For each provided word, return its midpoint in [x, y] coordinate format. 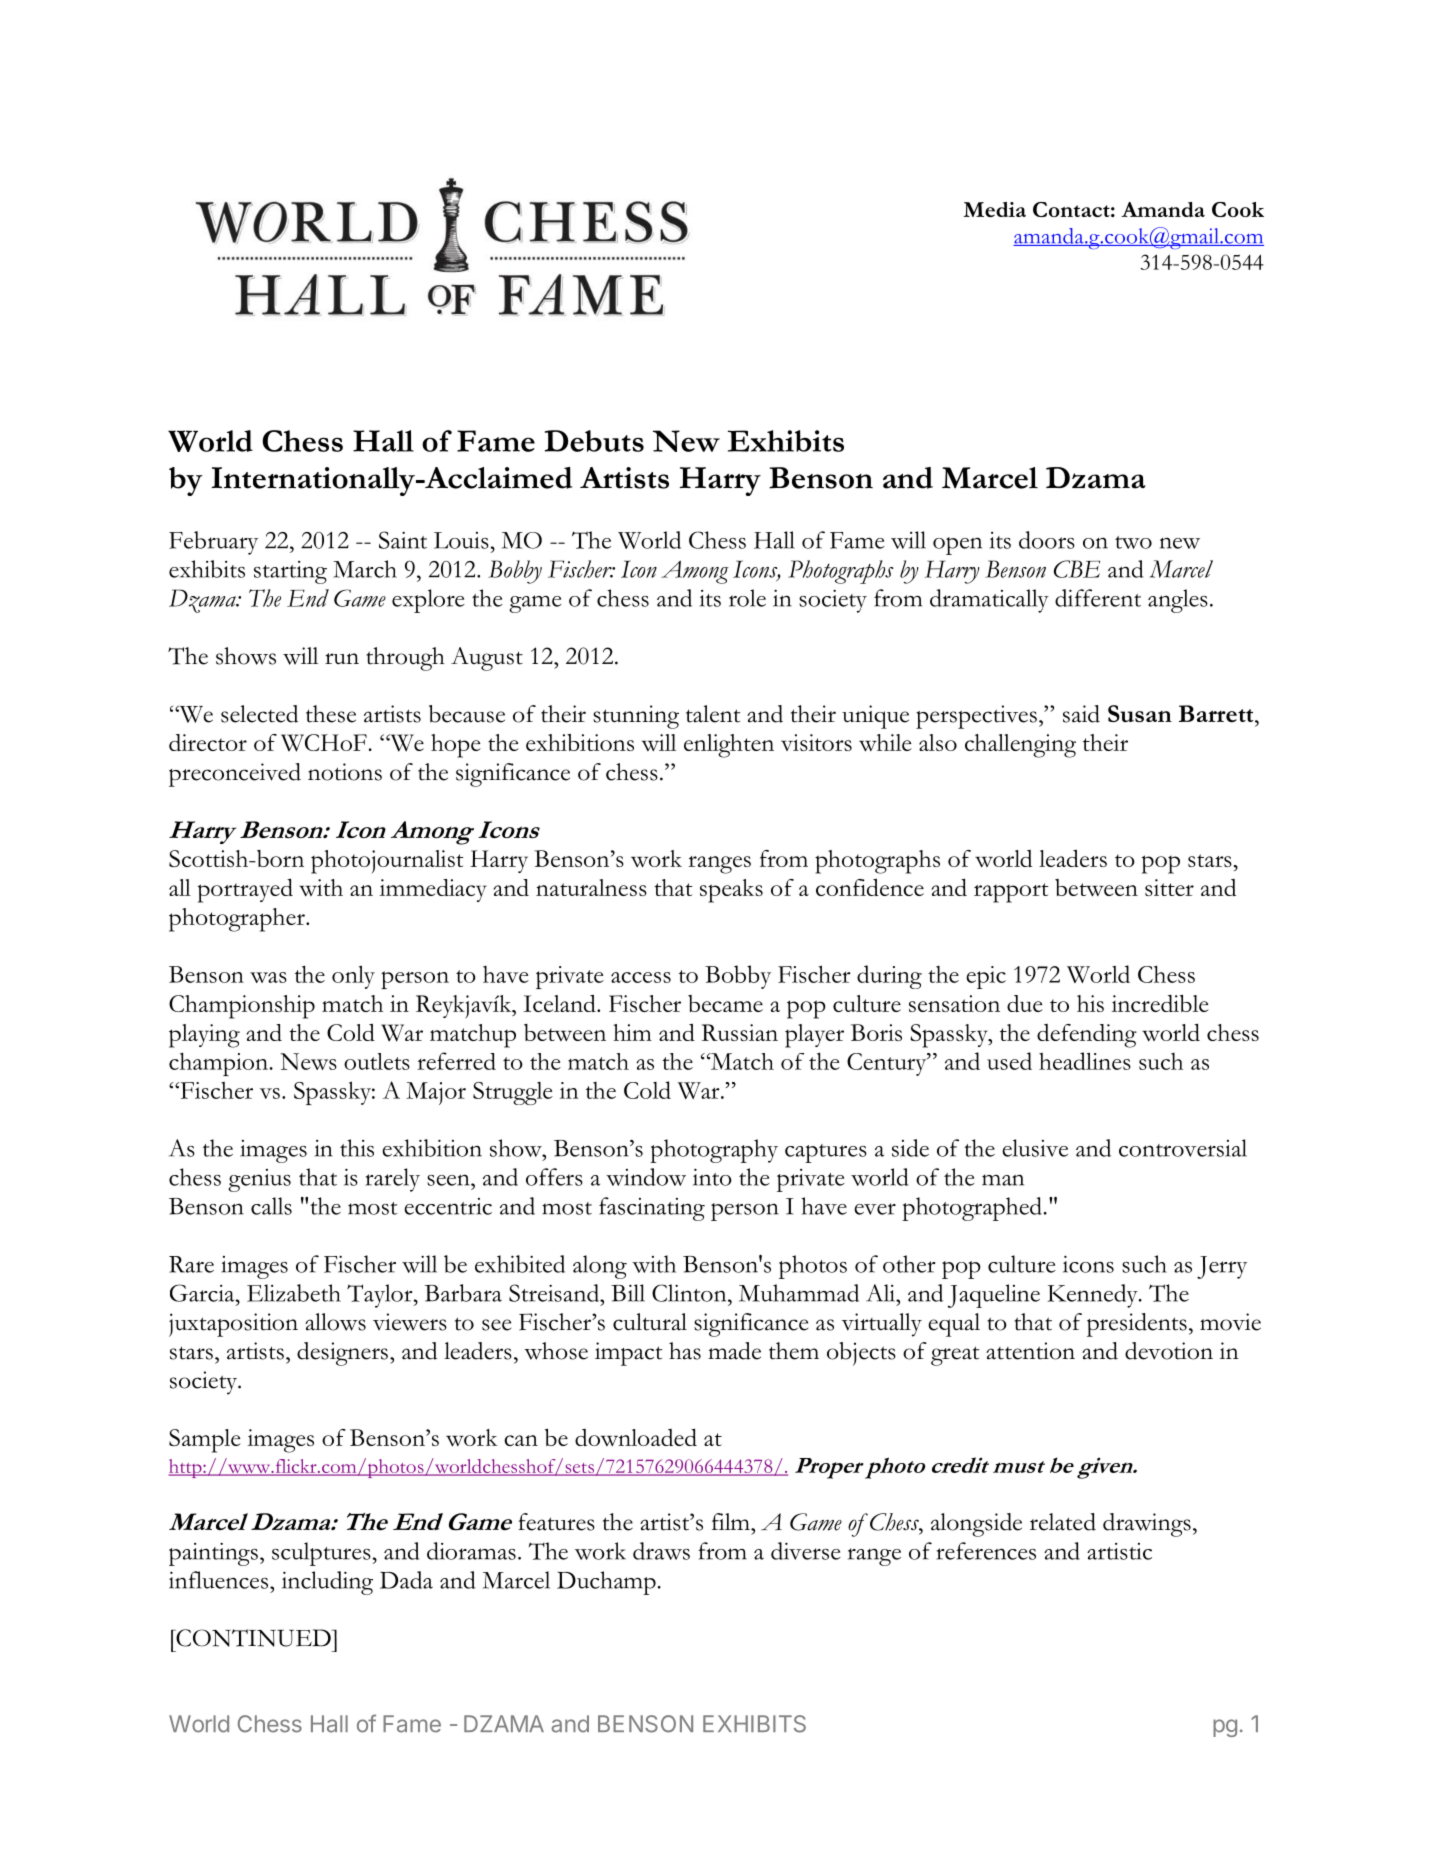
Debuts [594, 441]
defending [1087, 1036]
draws [661, 1551]
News [308, 1061]
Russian [740, 1032]
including [327, 1583]
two [1133, 542]
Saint [403, 540]
